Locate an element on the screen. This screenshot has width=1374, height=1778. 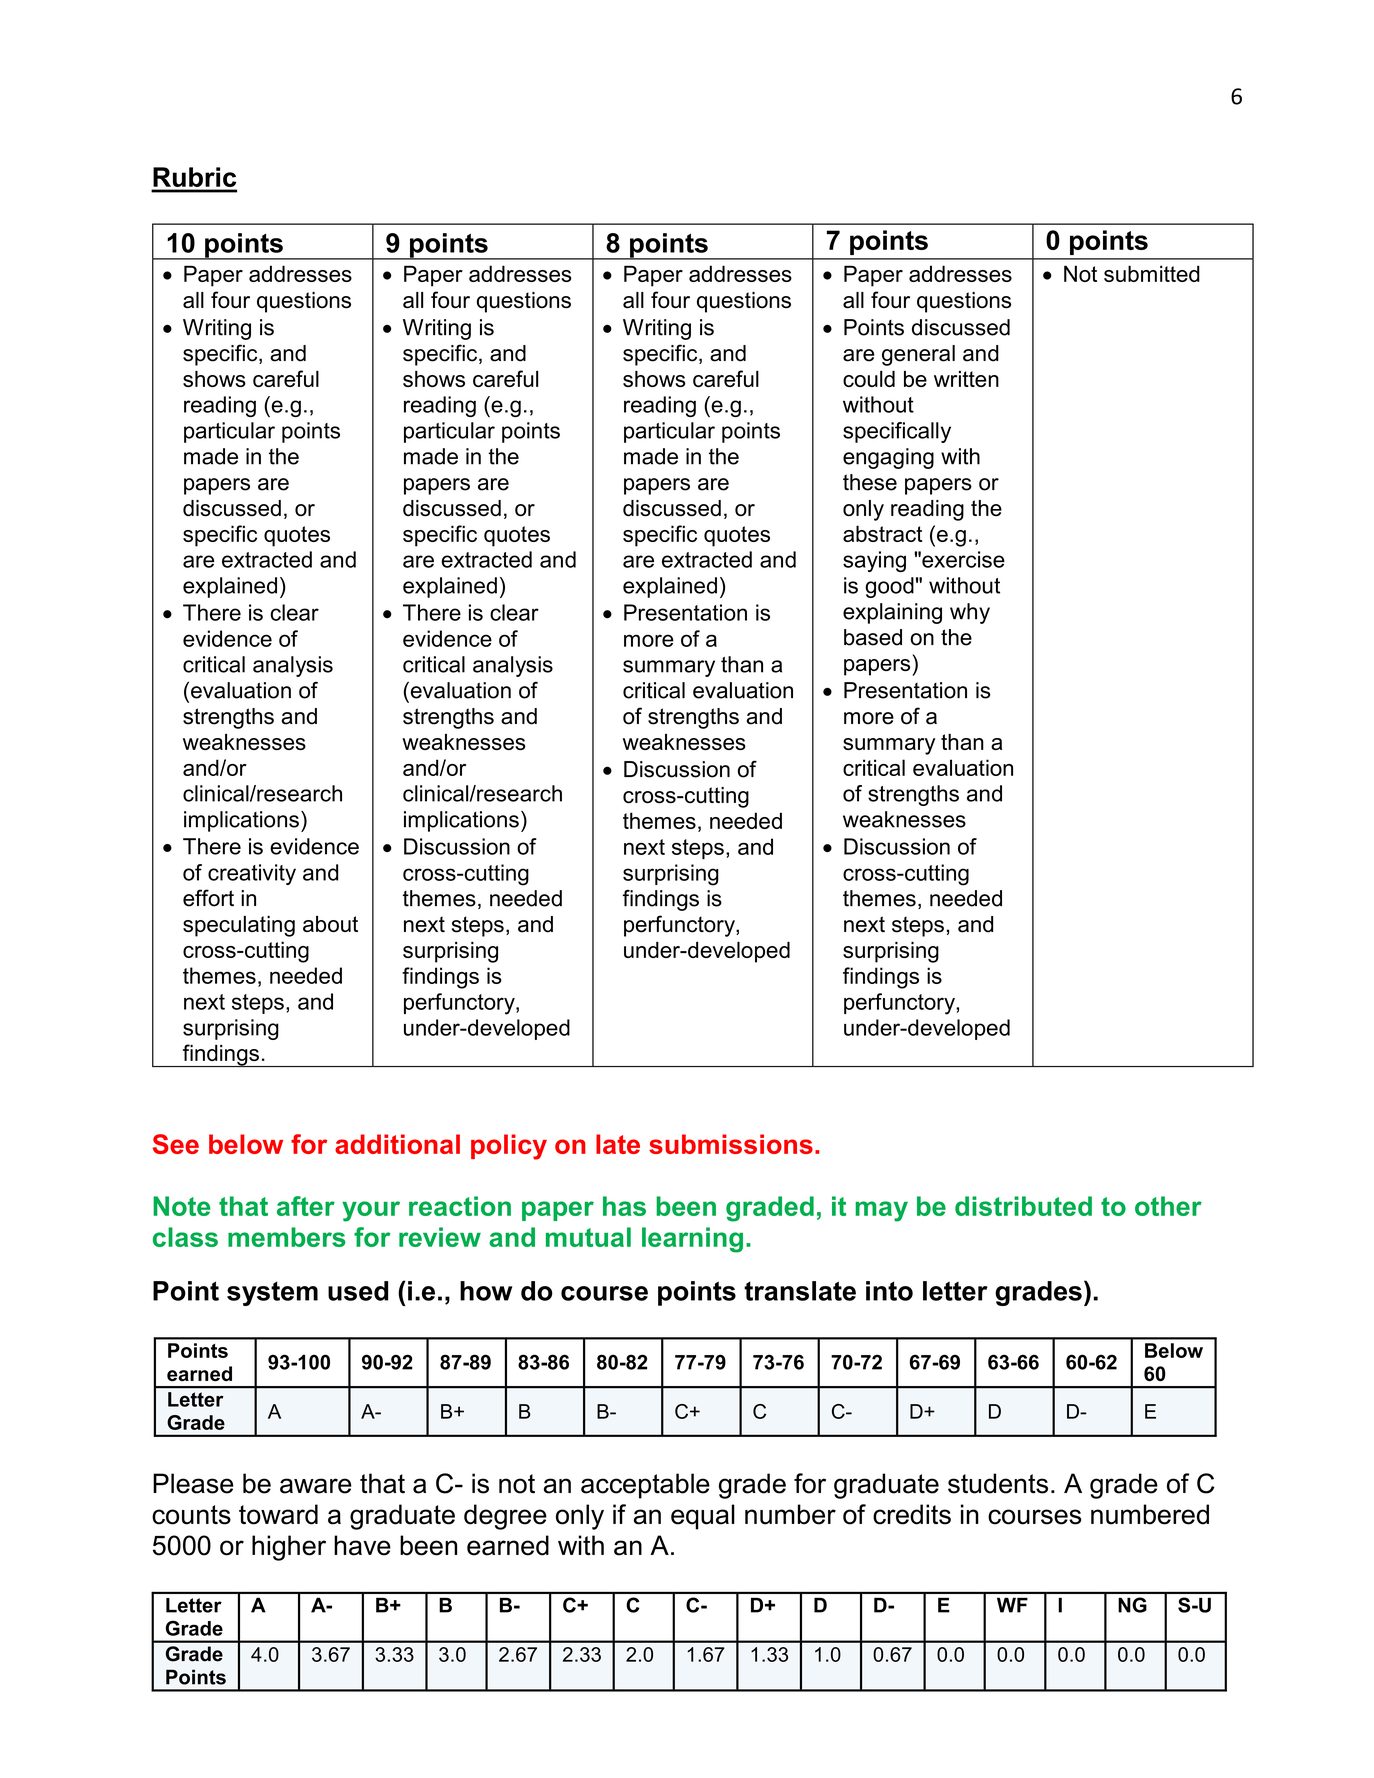
based is located at coordinates (873, 637).
